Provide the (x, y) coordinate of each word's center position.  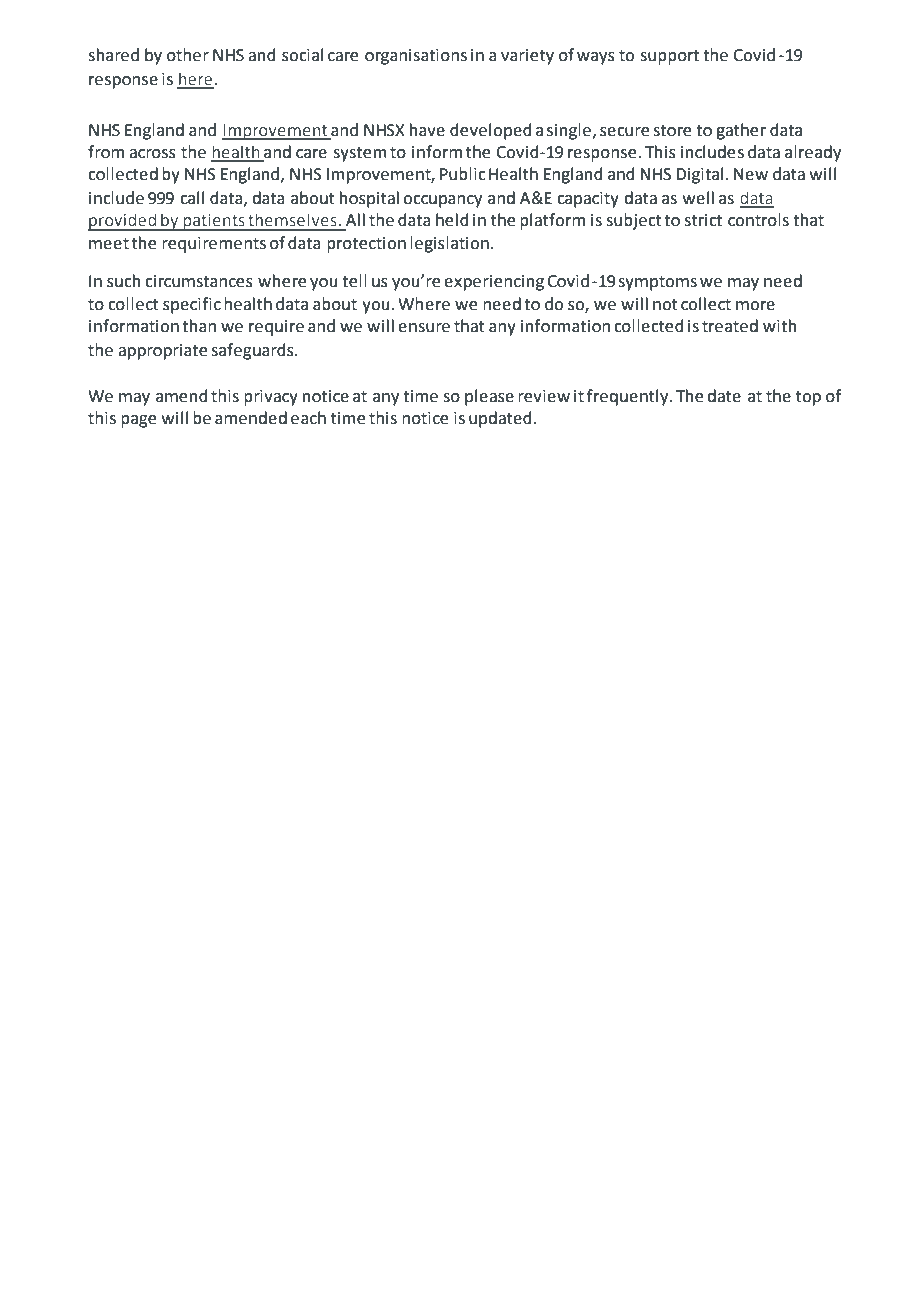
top (808, 398)
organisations (416, 57)
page (138, 421)
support (669, 57)
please (489, 397)
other (188, 55)
